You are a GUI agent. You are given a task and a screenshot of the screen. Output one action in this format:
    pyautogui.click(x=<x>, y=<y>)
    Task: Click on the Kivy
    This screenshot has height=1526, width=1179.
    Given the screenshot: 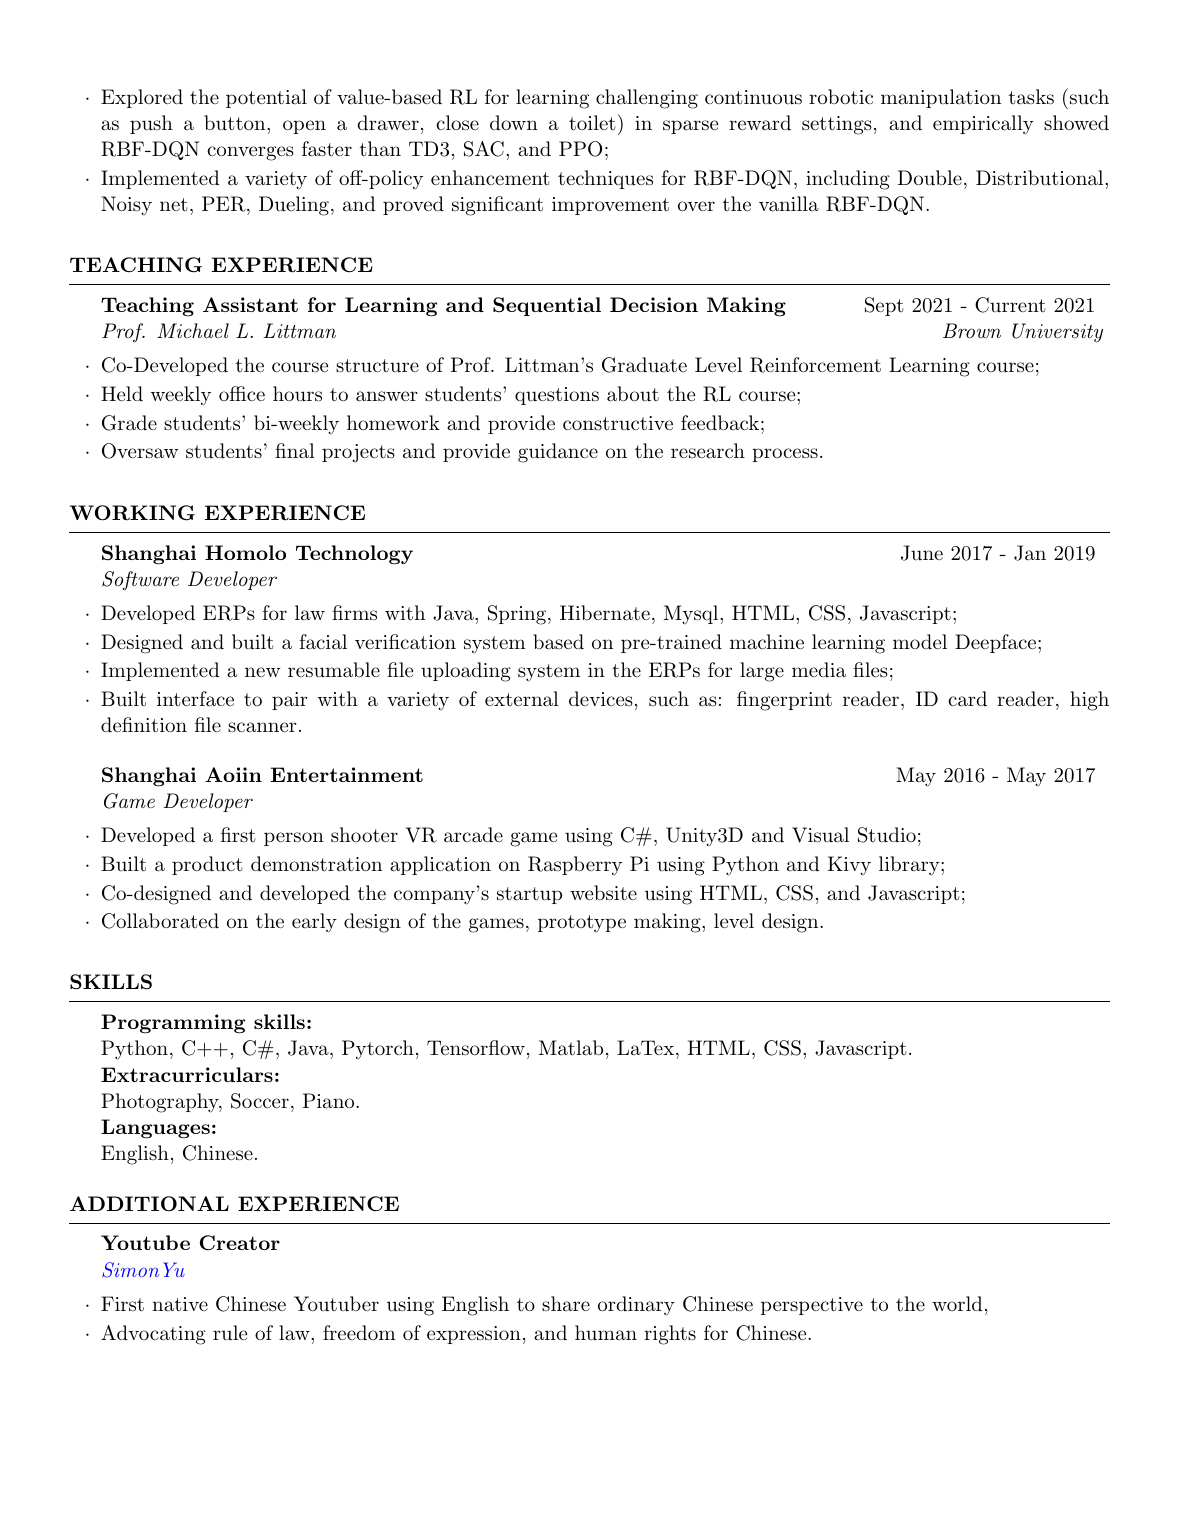 What is the action you would take?
    pyautogui.click(x=849, y=866)
